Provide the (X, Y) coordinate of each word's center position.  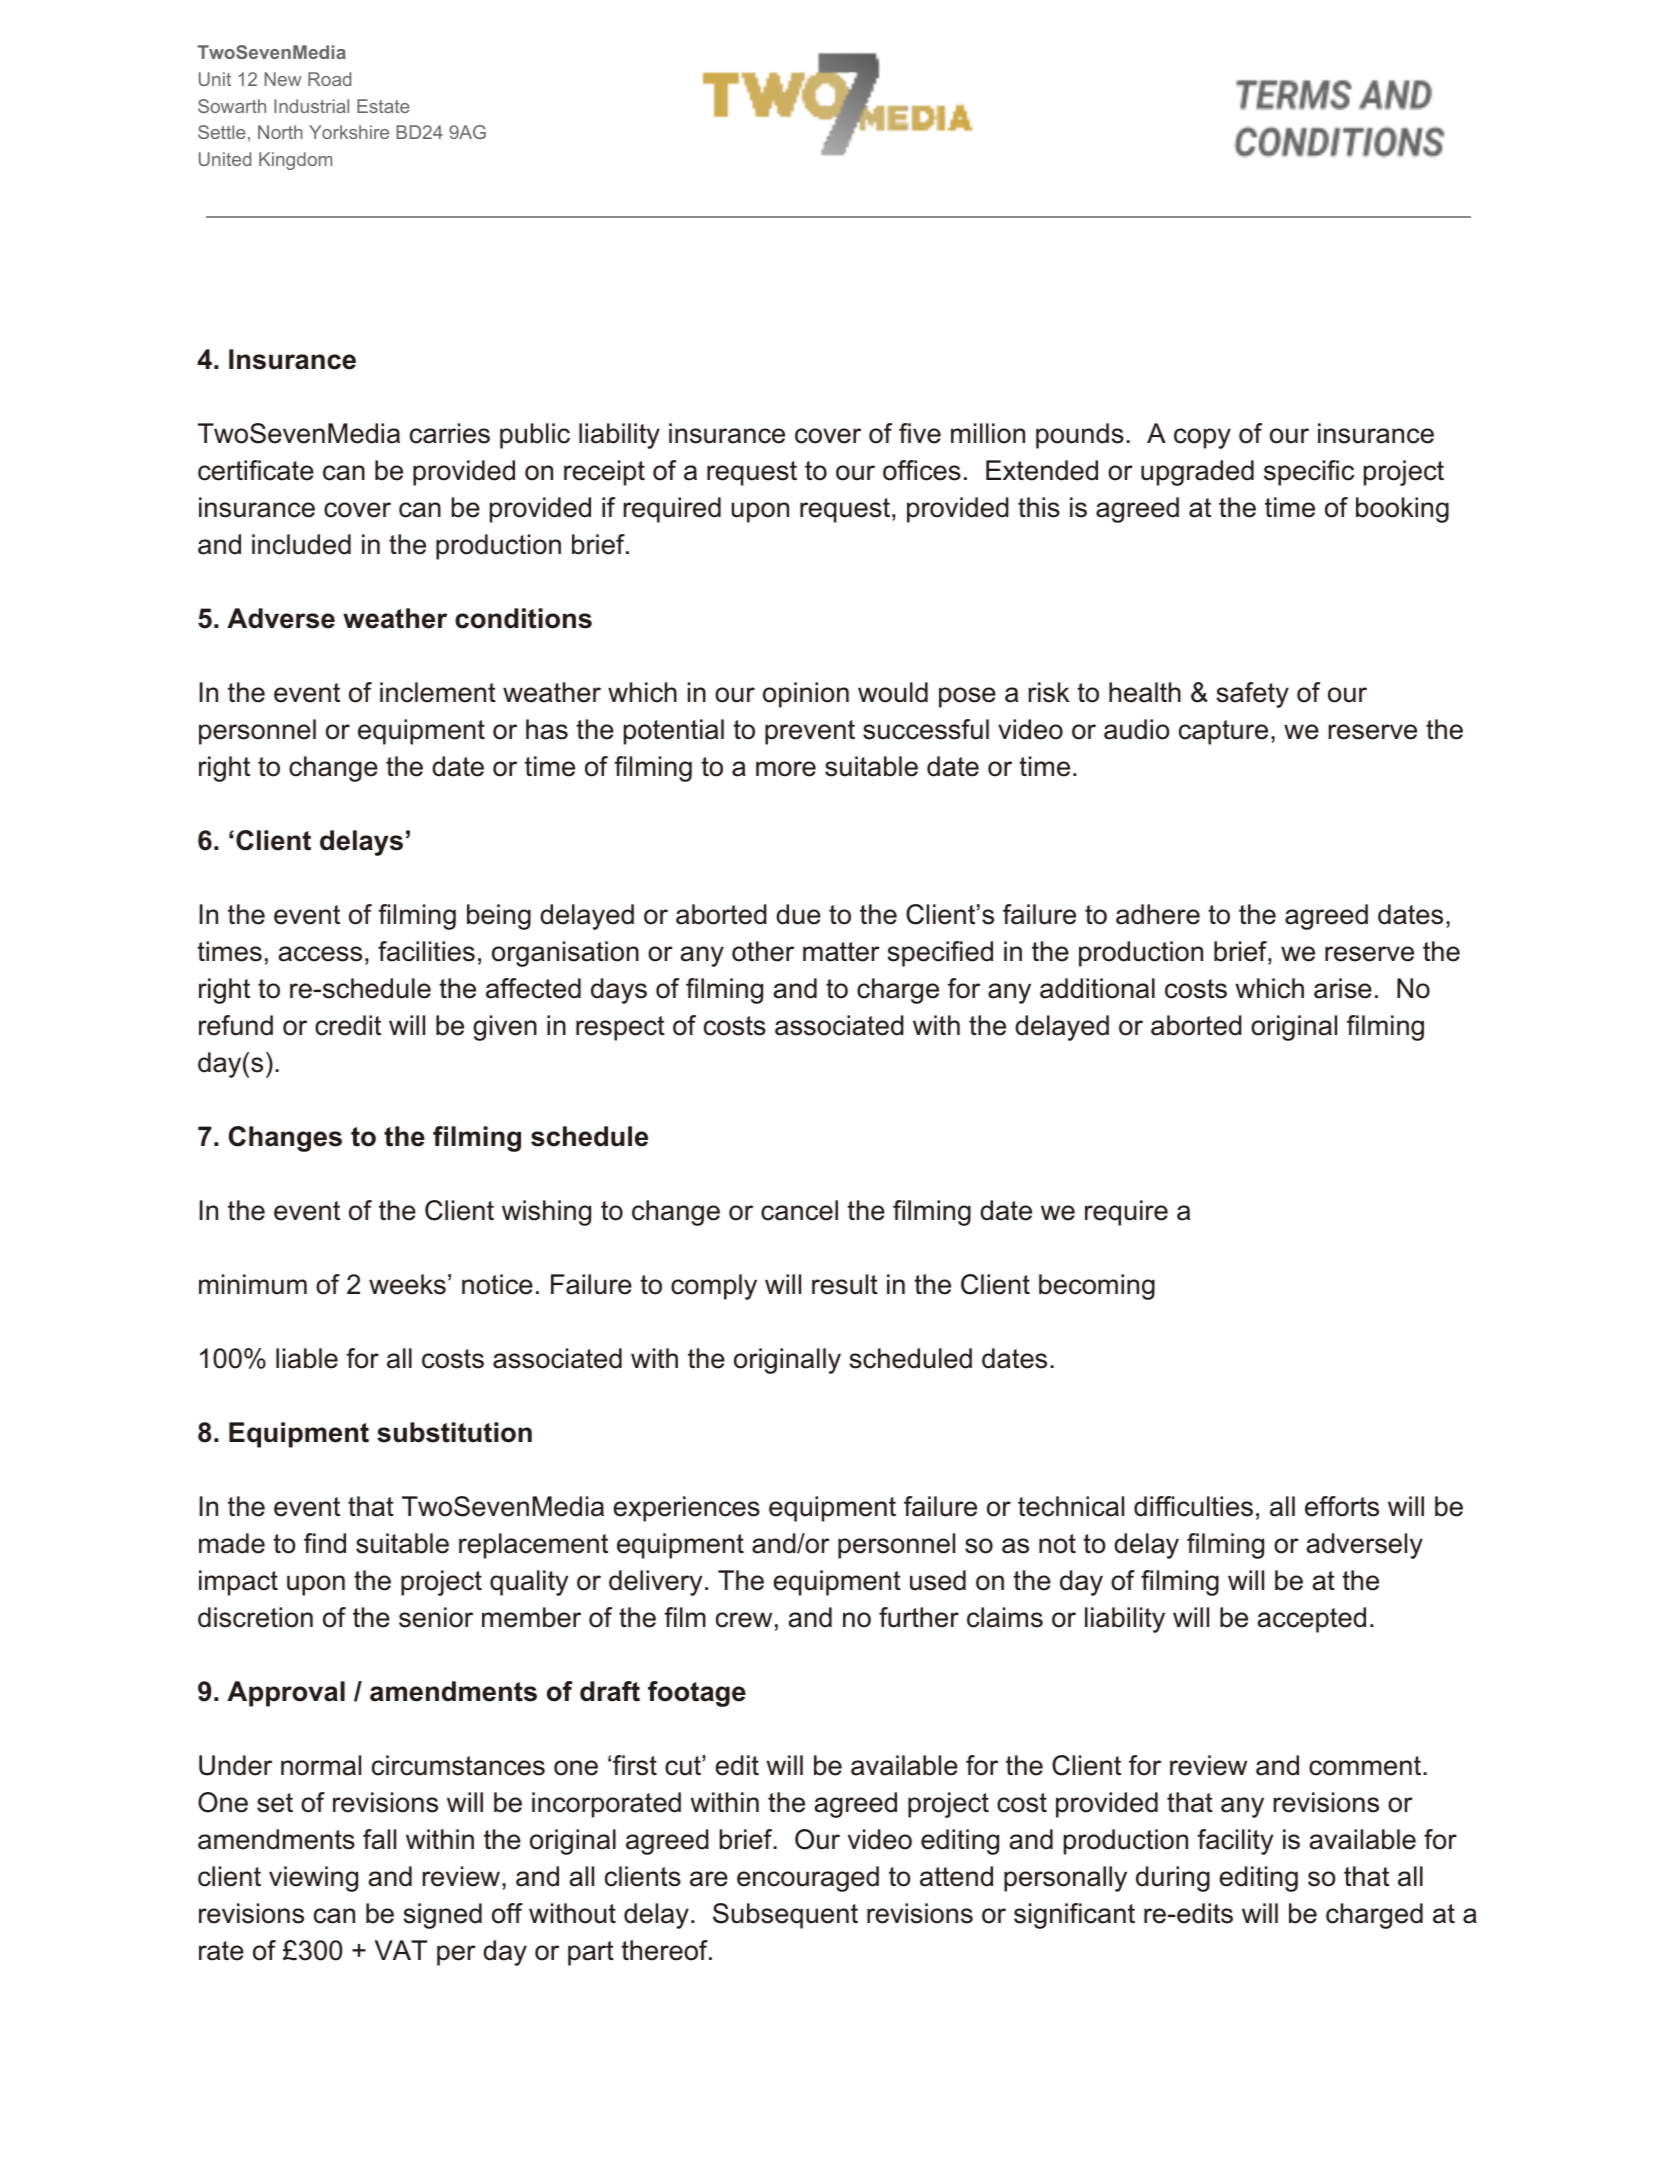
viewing (313, 1879)
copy (1202, 438)
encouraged (808, 1879)
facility (1235, 1842)
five (920, 433)
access (320, 954)
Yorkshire (349, 132)
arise (1343, 988)
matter (841, 952)
